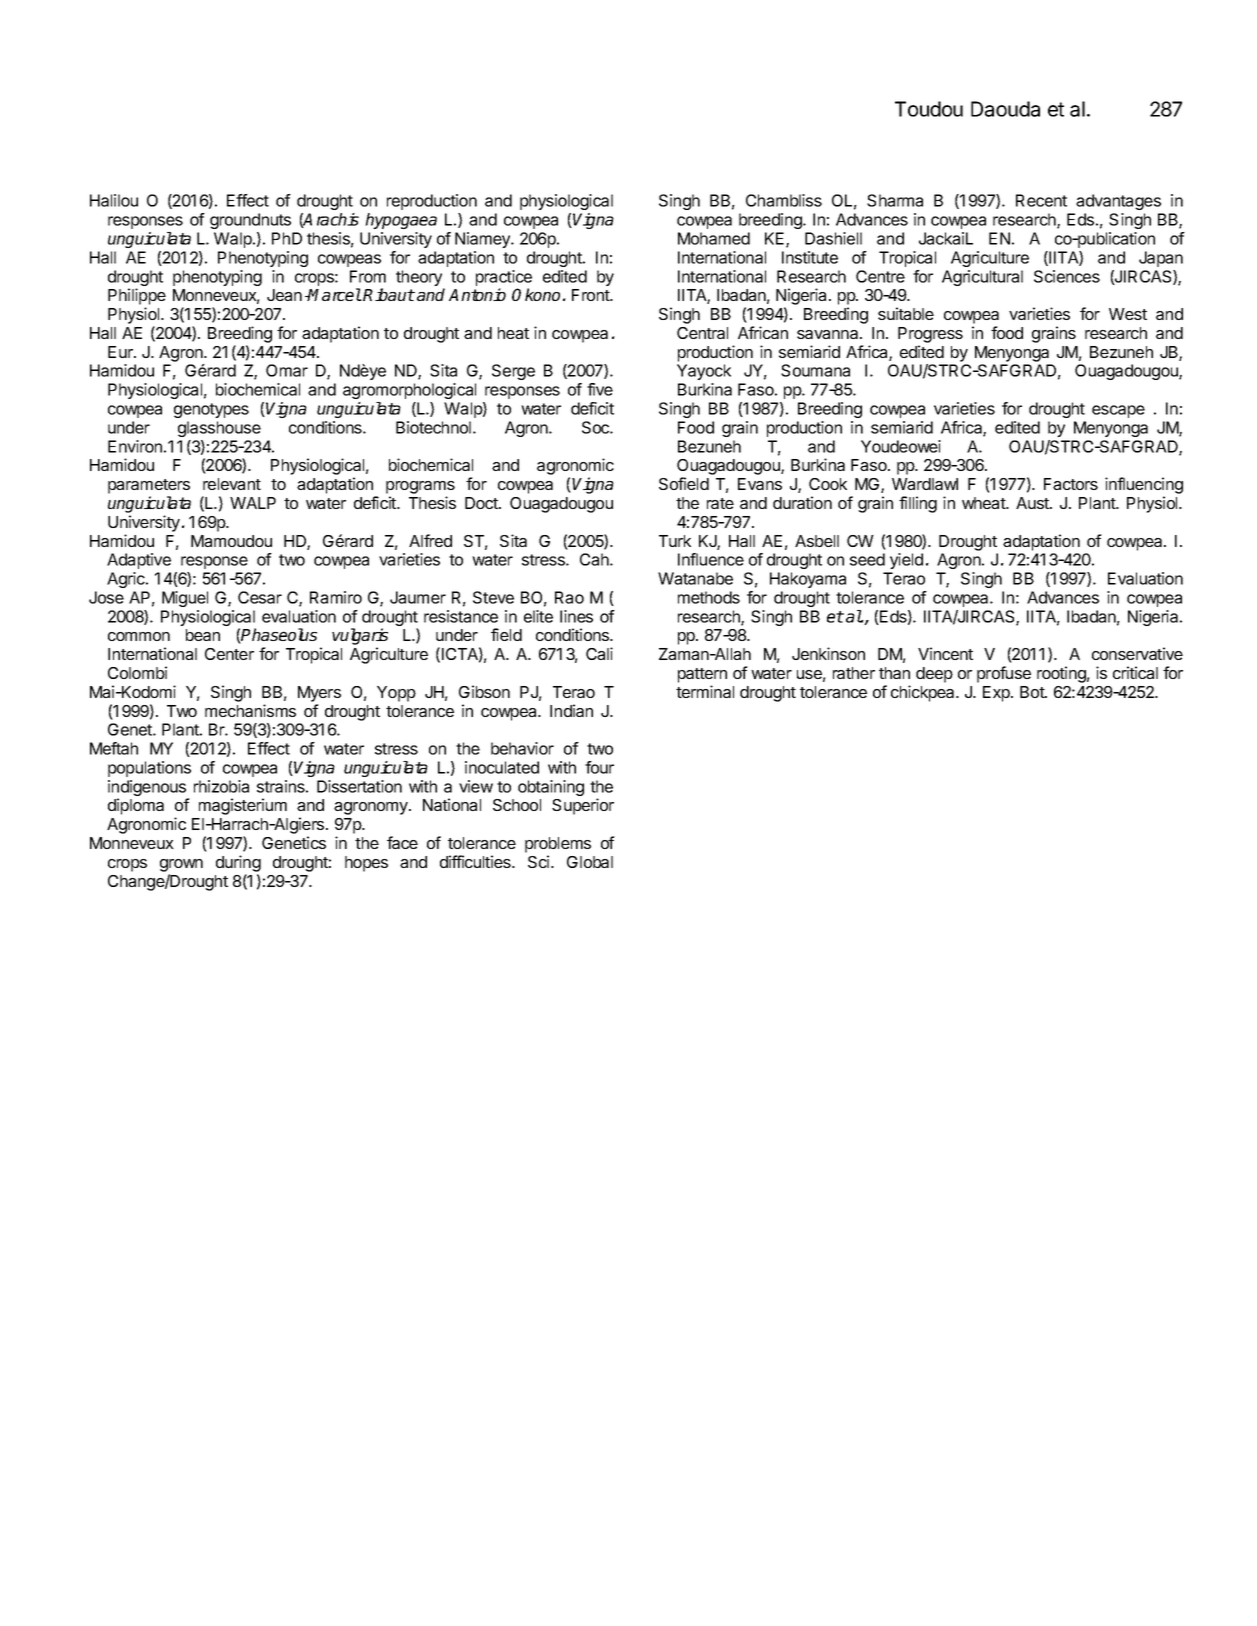 The height and width of the screenshot is (1626, 1257). Describe the element at coordinates (583, 806) in the screenshot. I see `Superior` at that location.
